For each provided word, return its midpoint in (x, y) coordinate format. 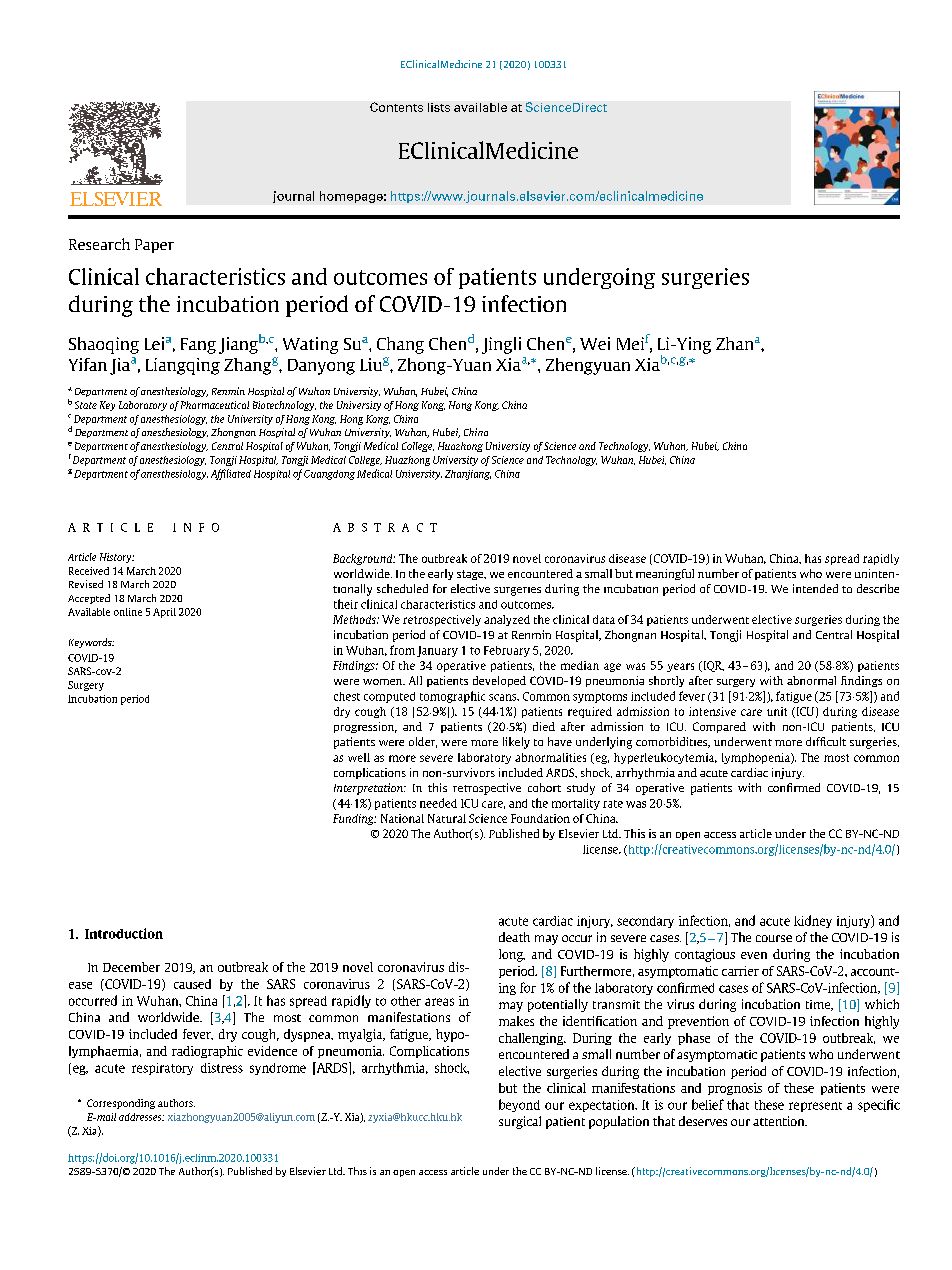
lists (439, 107)
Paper (154, 246)
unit (777, 711)
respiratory (162, 1069)
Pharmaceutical (215, 405)
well (359, 757)
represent (815, 1107)
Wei (595, 343)
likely (516, 743)
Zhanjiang (468, 475)
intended (815, 588)
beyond (519, 1105)
